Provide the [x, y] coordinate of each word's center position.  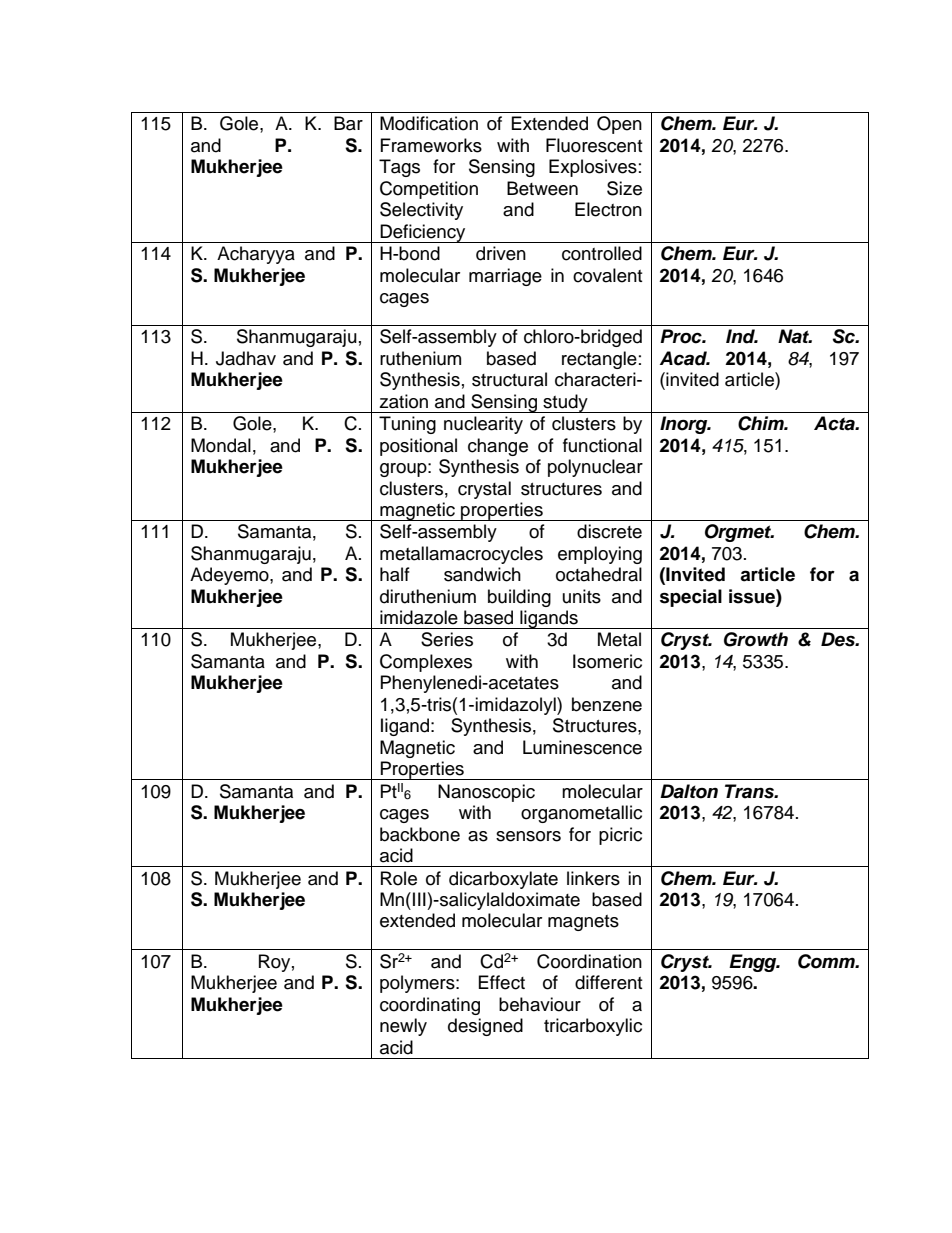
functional [602, 445]
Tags [399, 168]
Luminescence [582, 747]
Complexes [426, 663]
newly [403, 1027]
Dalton [689, 791]
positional [418, 447]
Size [624, 188]
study [565, 403]
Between [542, 188]
